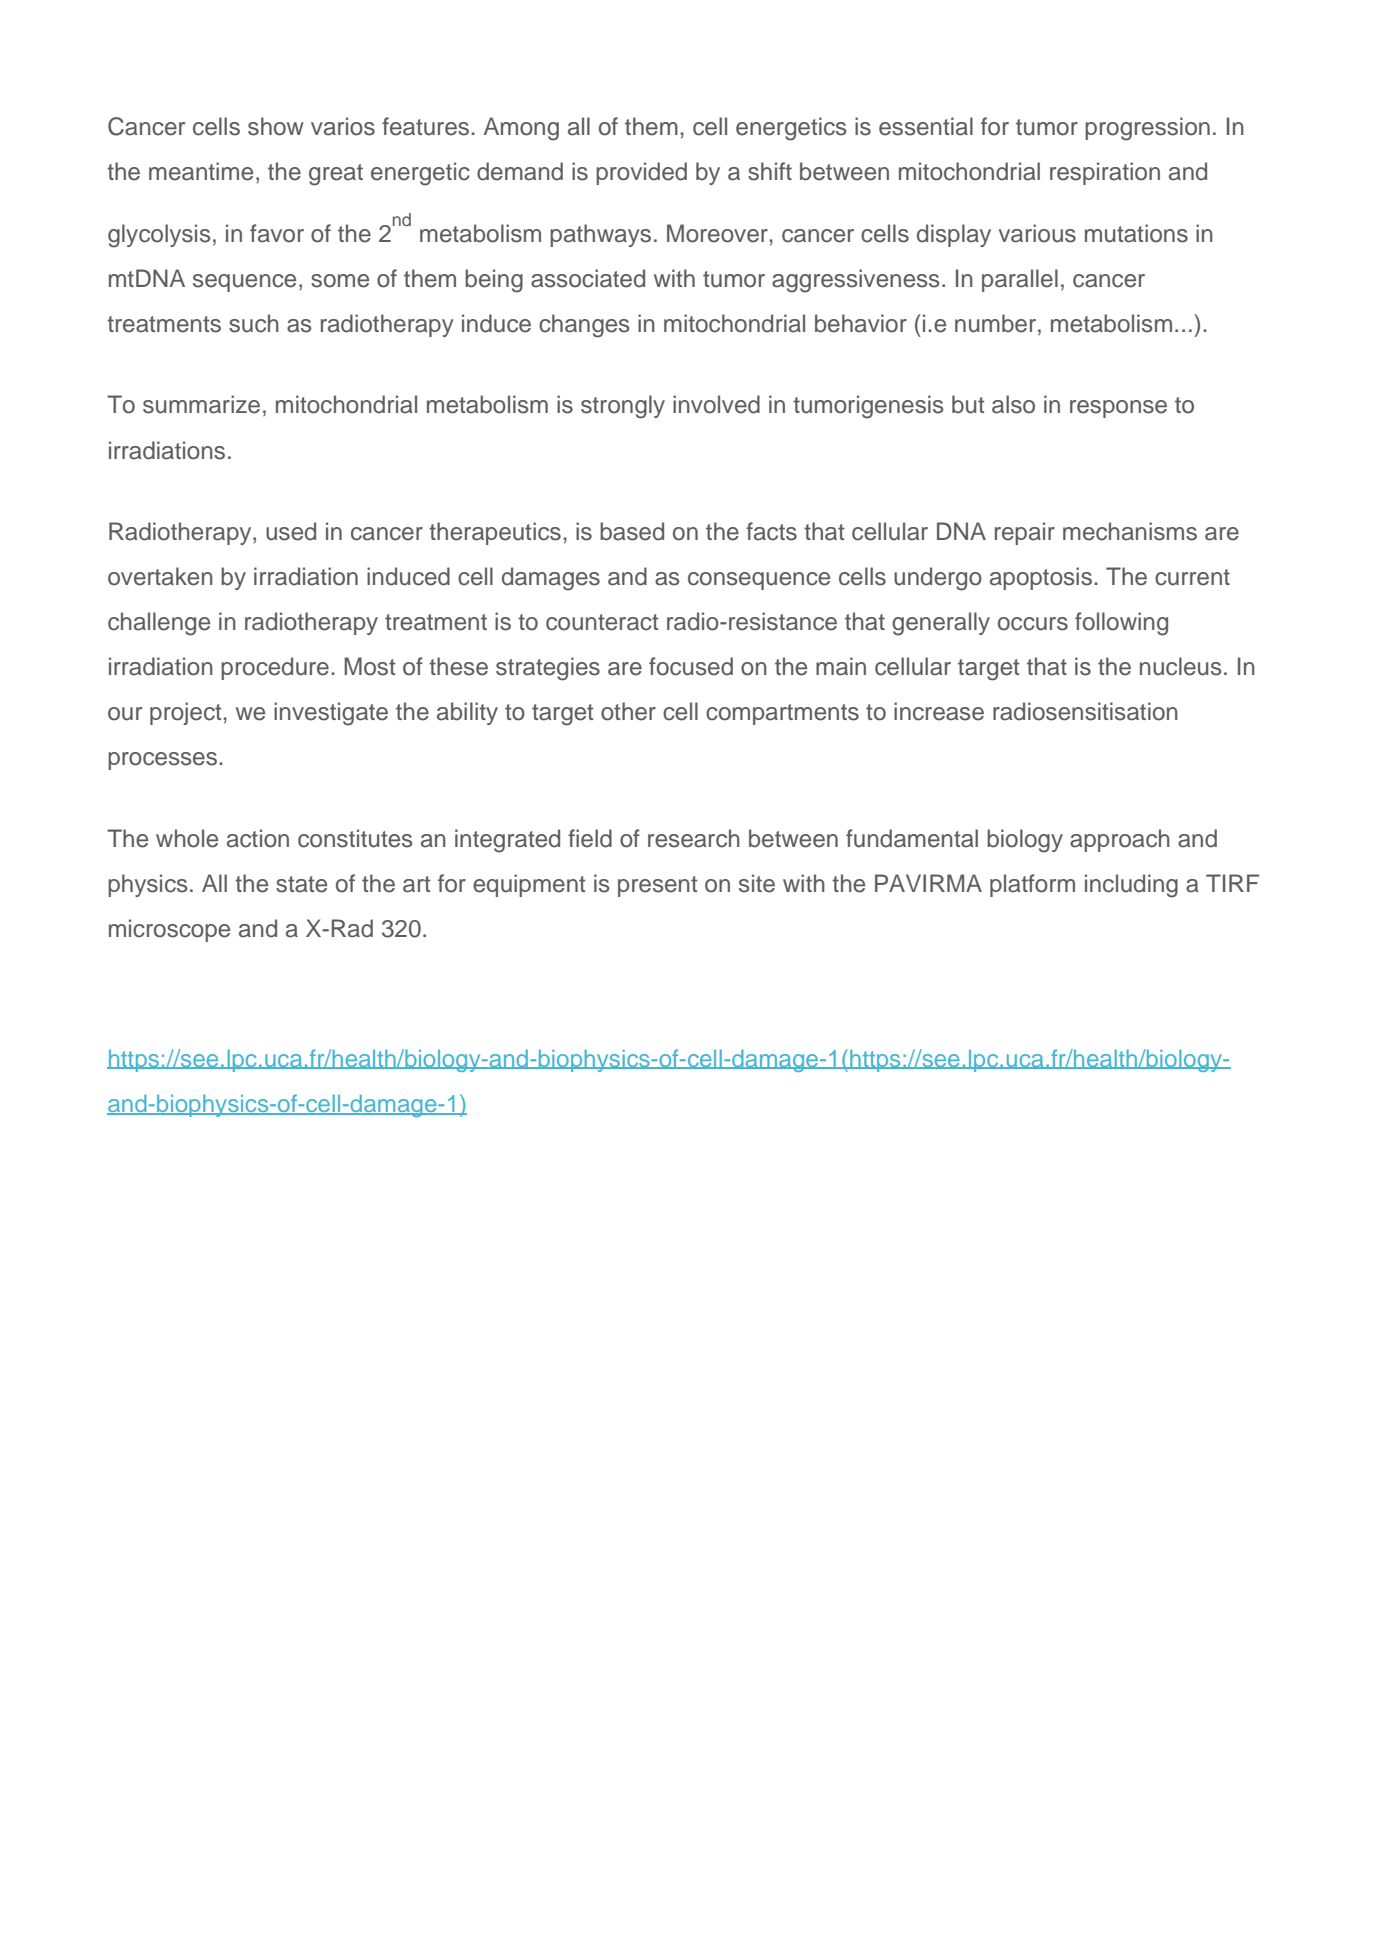  I want to click on challenge, so click(159, 624).
